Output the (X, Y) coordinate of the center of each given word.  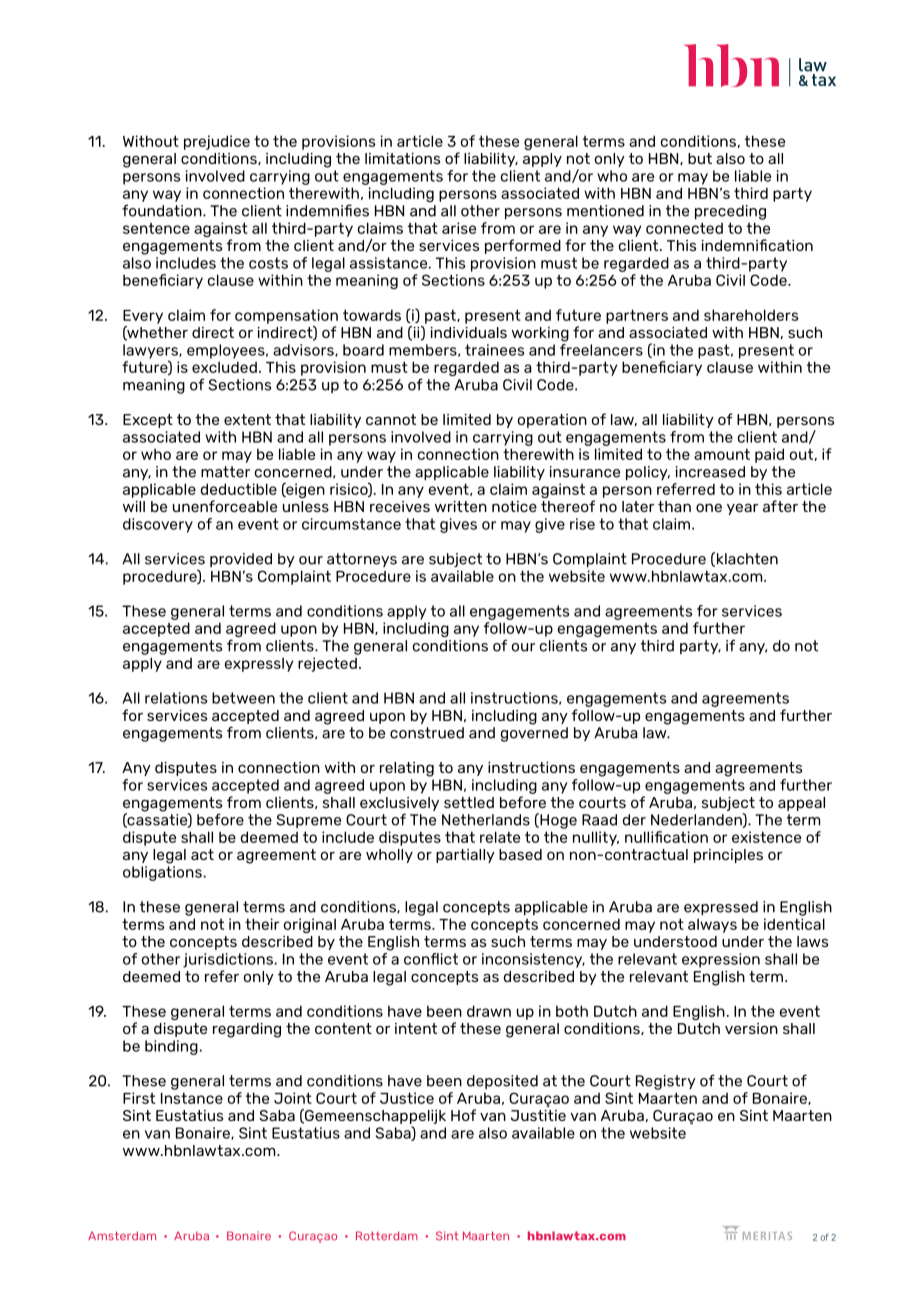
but (700, 158)
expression (721, 960)
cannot (391, 419)
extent (247, 419)
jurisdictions (228, 960)
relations (176, 698)
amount (722, 454)
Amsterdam (122, 1235)
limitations (402, 158)
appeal (801, 804)
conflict (431, 959)
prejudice (217, 142)
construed (427, 733)
